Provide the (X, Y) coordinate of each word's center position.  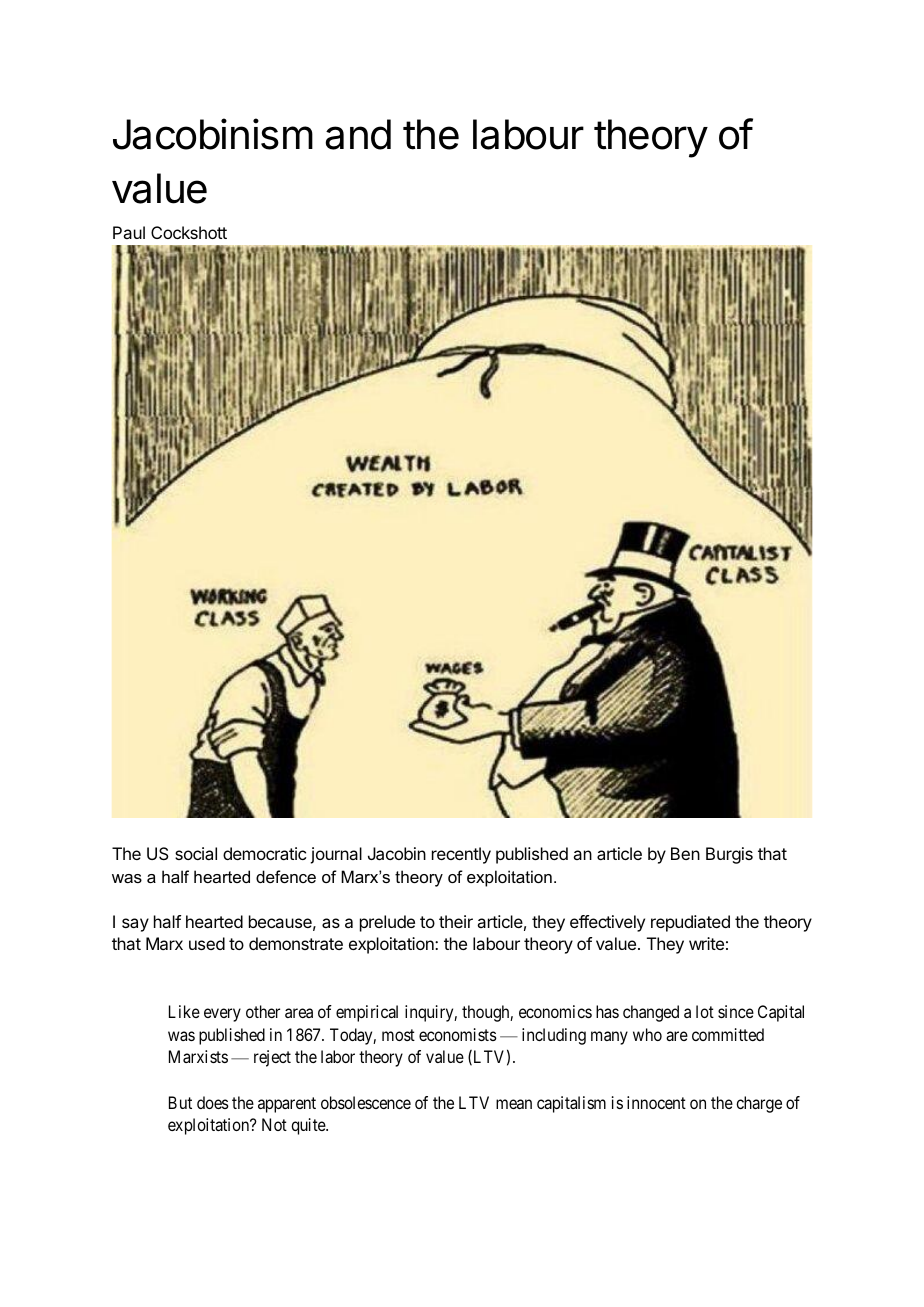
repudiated (690, 923)
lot (705, 1011)
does (213, 1102)
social (196, 853)
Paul (129, 232)
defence (286, 876)
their (456, 921)
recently (461, 855)
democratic (264, 853)
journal (336, 855)
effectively (607, 923)
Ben (685, 853)
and (358, 134)
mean (514, 1104)
